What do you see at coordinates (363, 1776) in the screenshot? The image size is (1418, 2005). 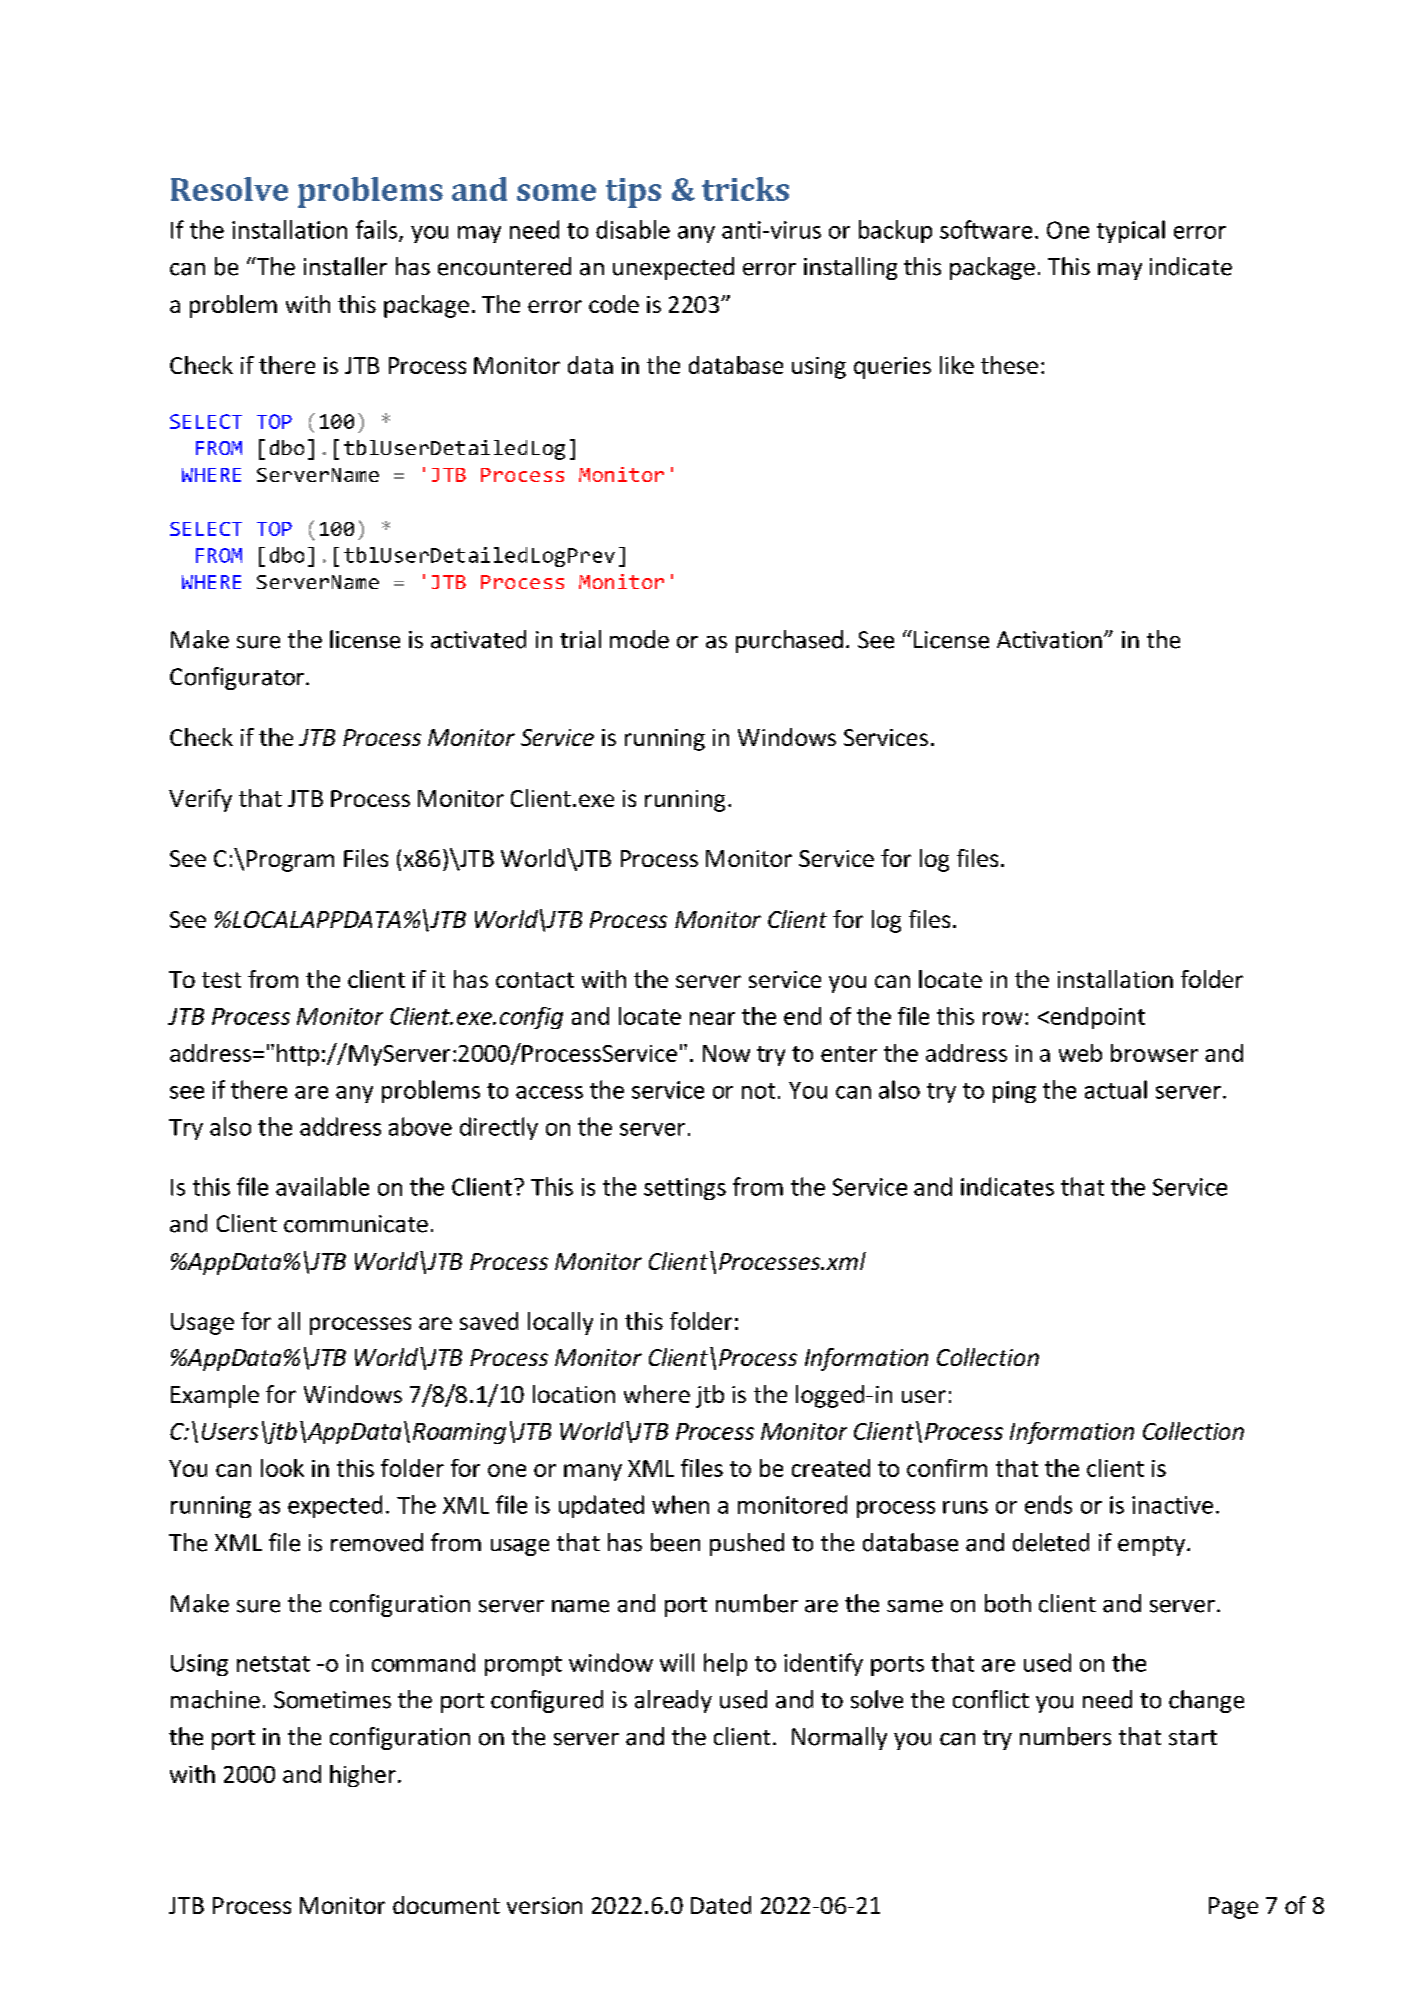 I see `higher` at bounding box center [363, 1776].
